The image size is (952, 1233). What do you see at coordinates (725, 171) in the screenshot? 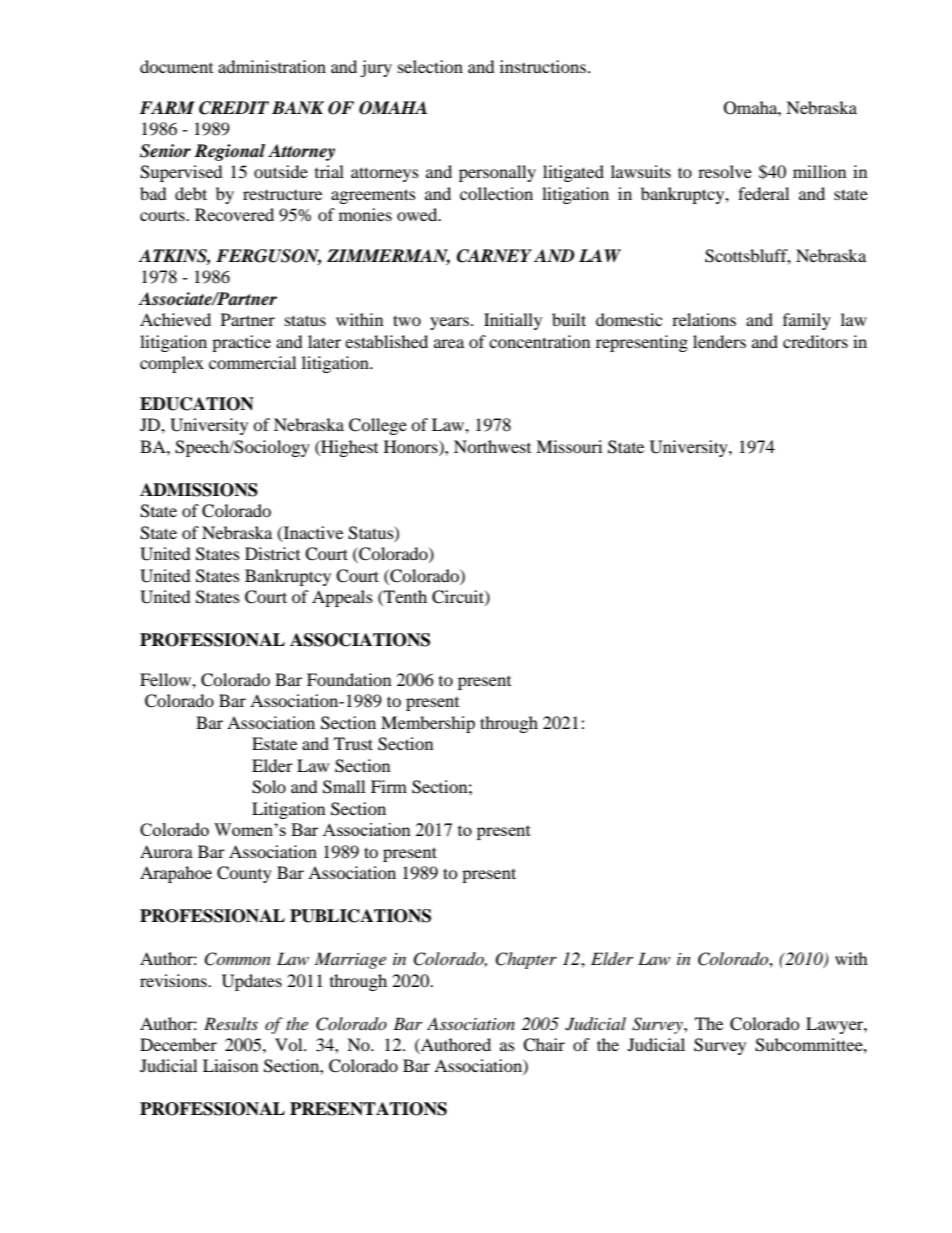
I see `resolve` at bounding box center [725, 171].
